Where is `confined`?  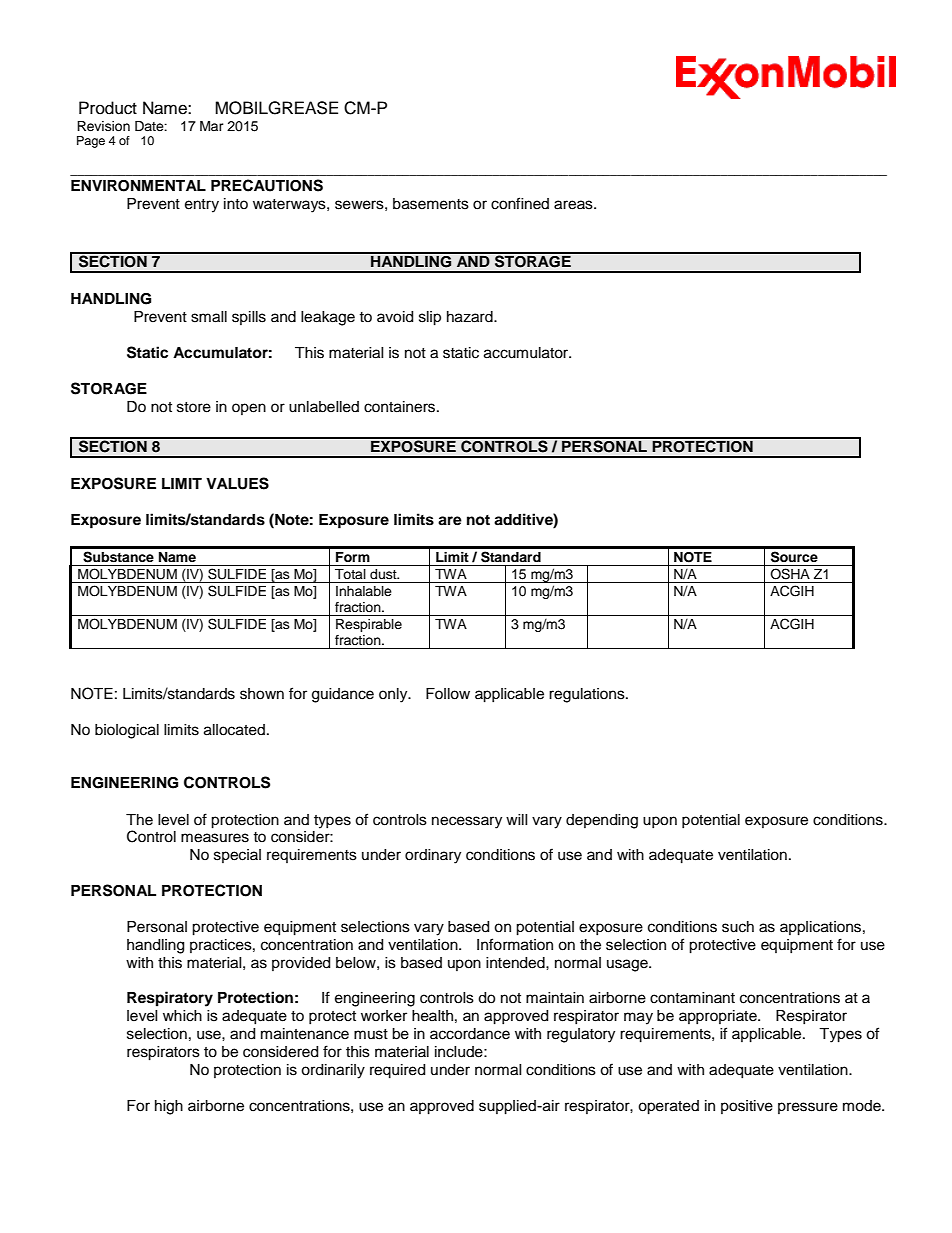 confined is located at coordinates (520, 203).
